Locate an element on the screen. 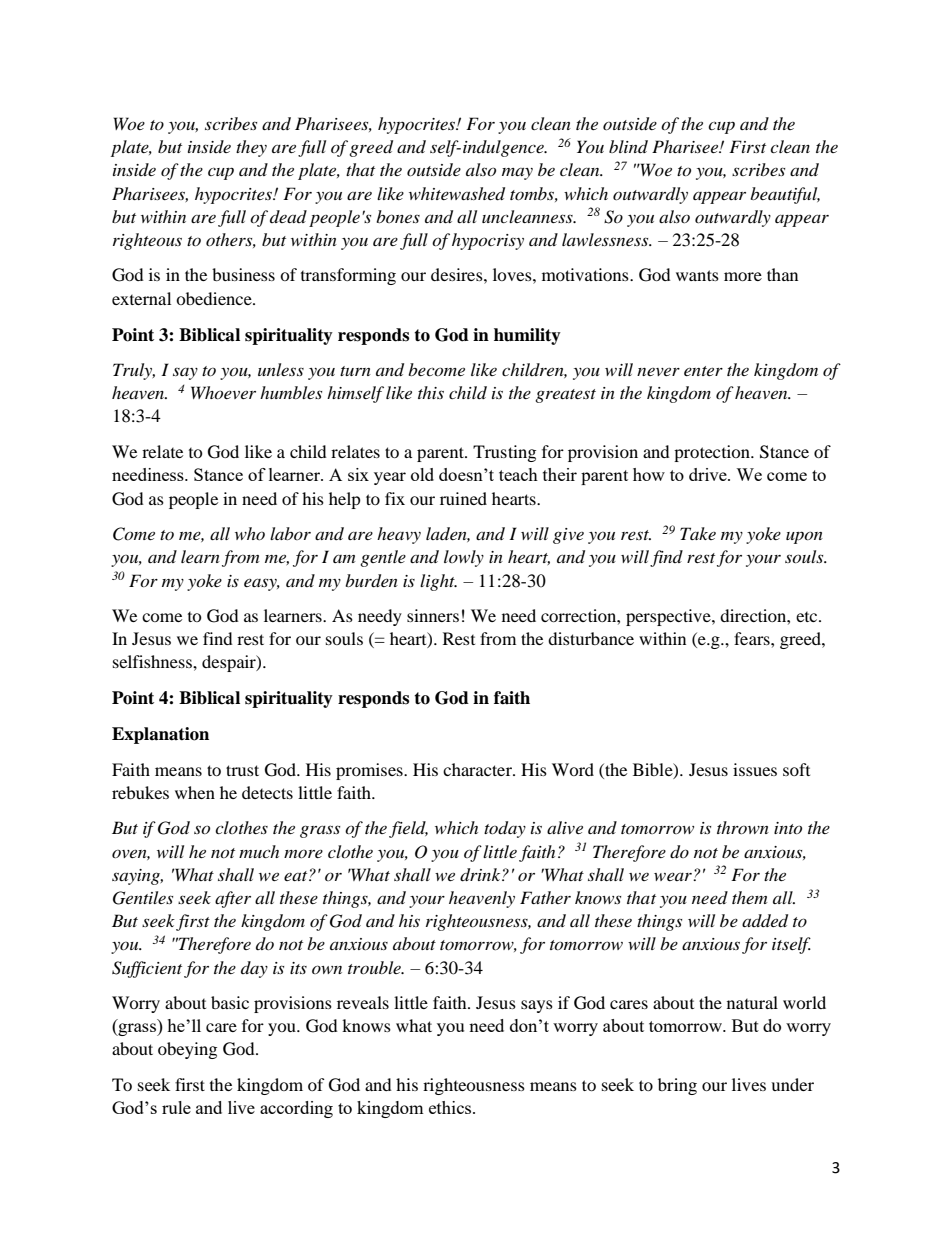 This screenshot has height=1233, width=952. ethics is located at coordinates (451, 1107).
